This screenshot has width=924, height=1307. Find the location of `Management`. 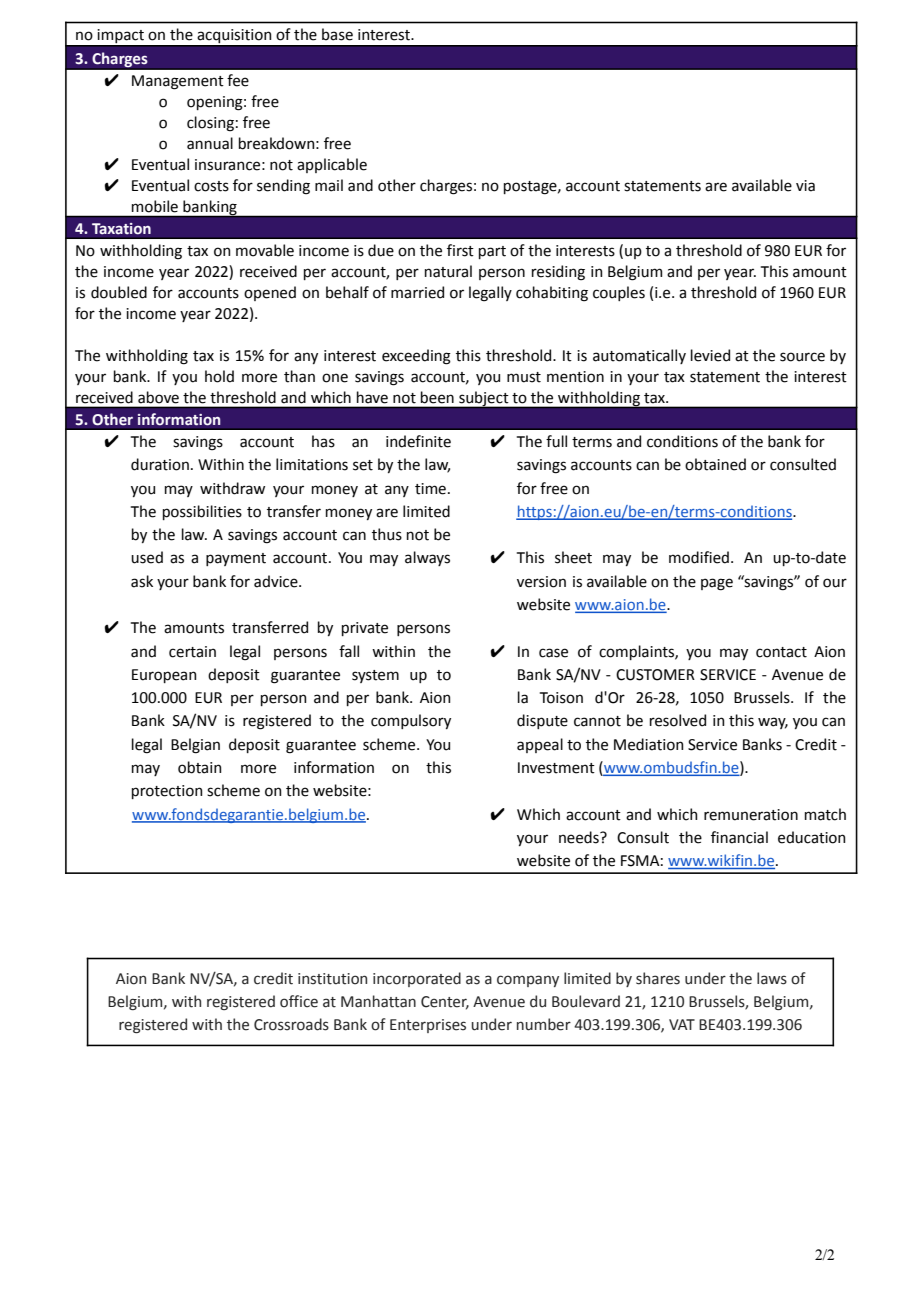

Management is located at coordinates (178, 82).
